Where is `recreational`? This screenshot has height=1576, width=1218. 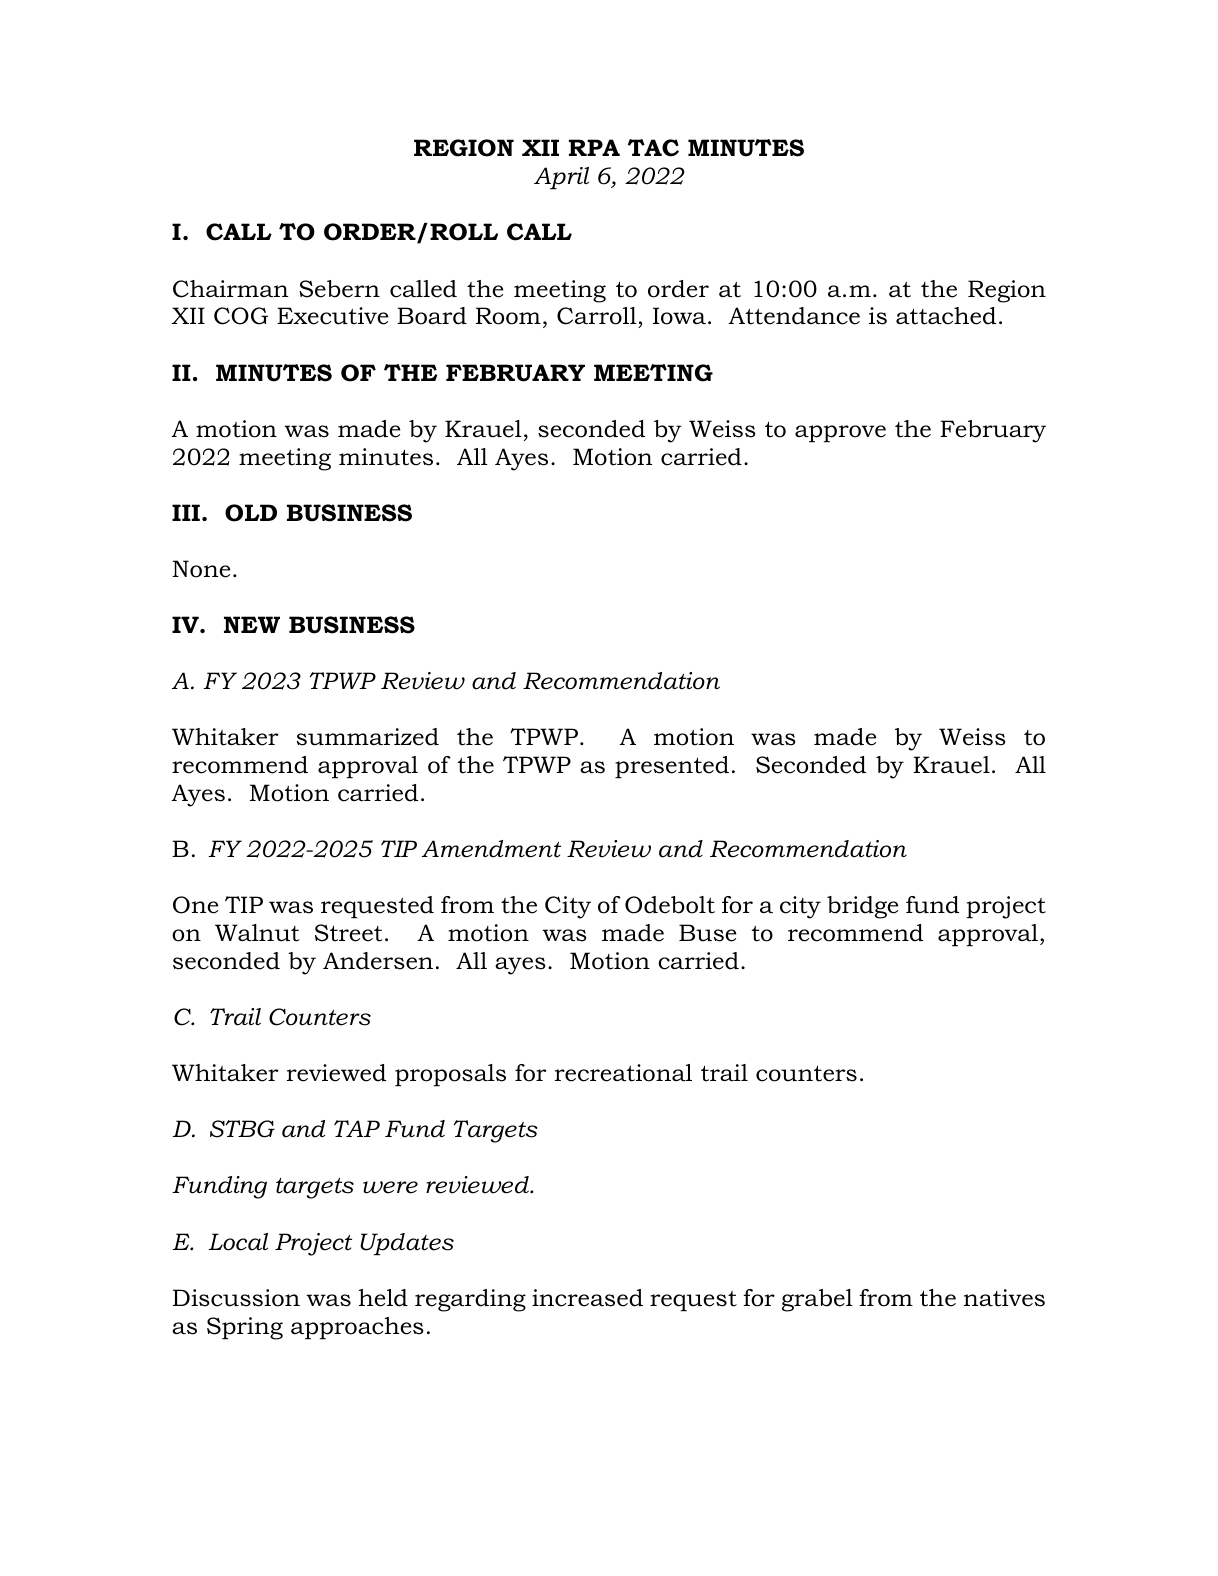
recreational is located at coordinates (623, 1073).
